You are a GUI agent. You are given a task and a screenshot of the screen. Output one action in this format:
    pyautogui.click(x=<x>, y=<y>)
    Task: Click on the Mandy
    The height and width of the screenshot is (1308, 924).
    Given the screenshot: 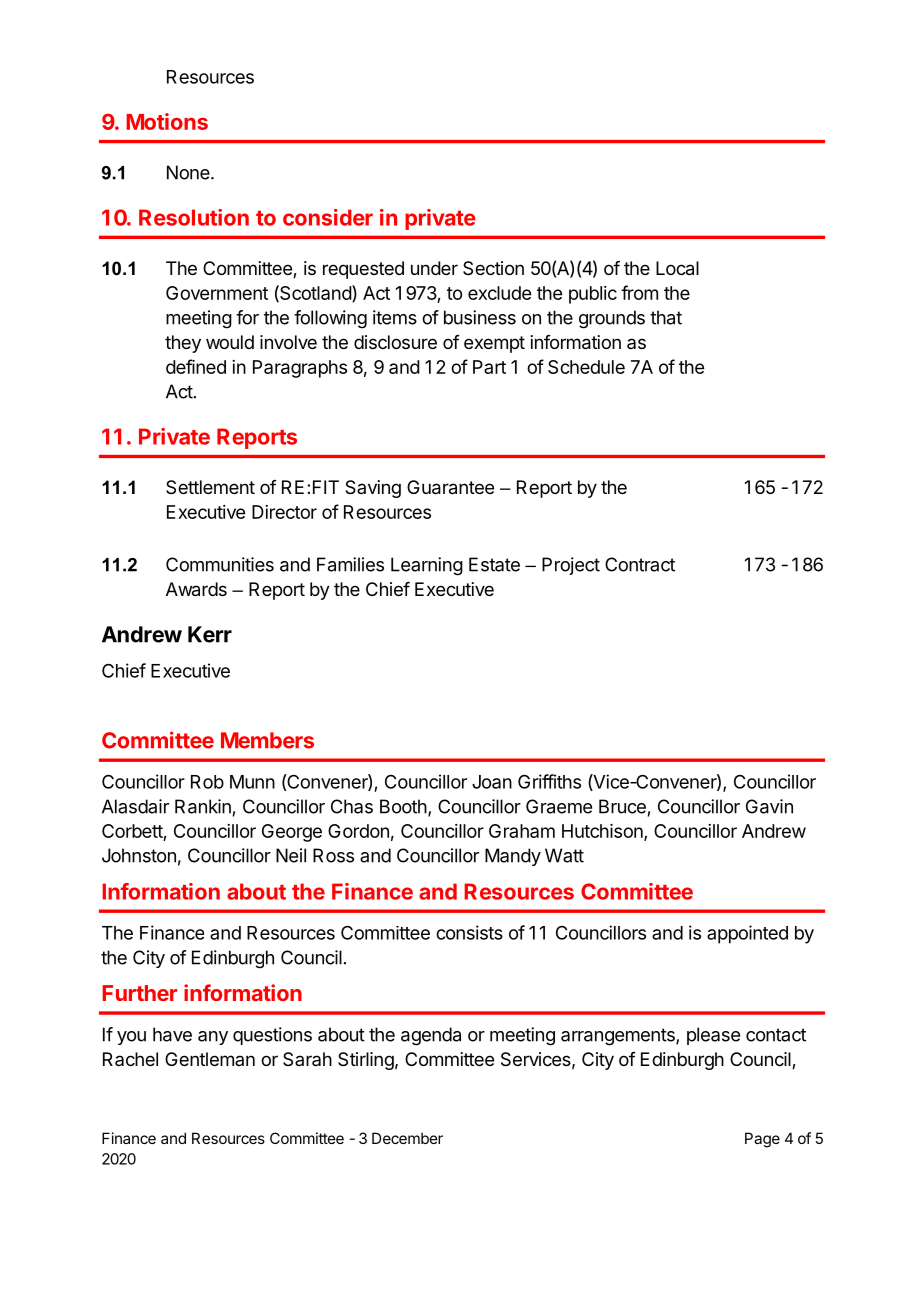 What is the action you would take?
    pyautogui.click(x=513, y=857)
